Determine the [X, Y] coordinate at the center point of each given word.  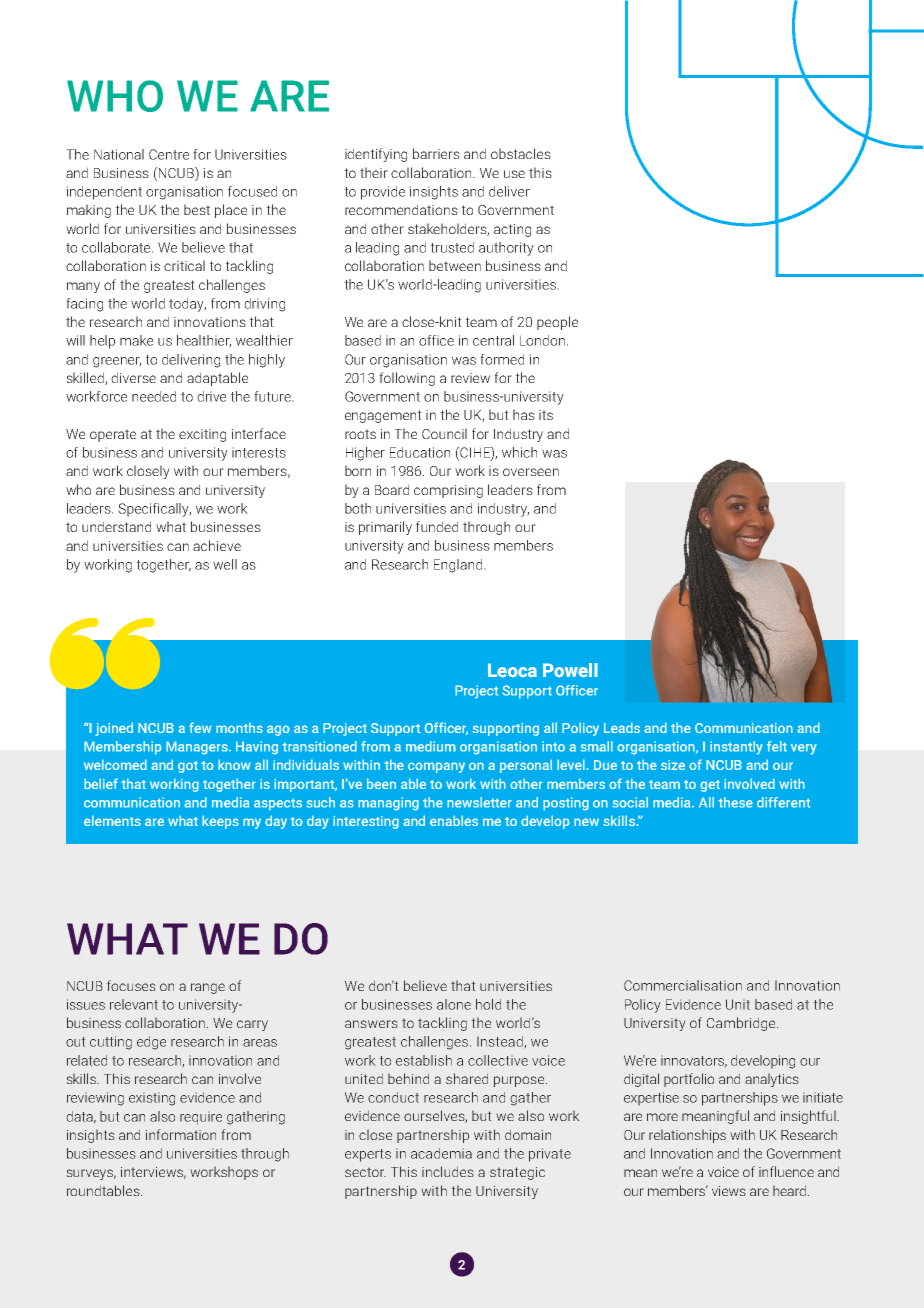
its [546, 415]
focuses [131, 985]
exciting [202, 435]
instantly [736, 748]
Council [444, 433]
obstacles [521, 153]
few [200, 727]
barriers [436, 153]
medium [431, 746]
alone [454, 1004]
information [181, 1134]
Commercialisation [683, 985]
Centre [169, 154]
